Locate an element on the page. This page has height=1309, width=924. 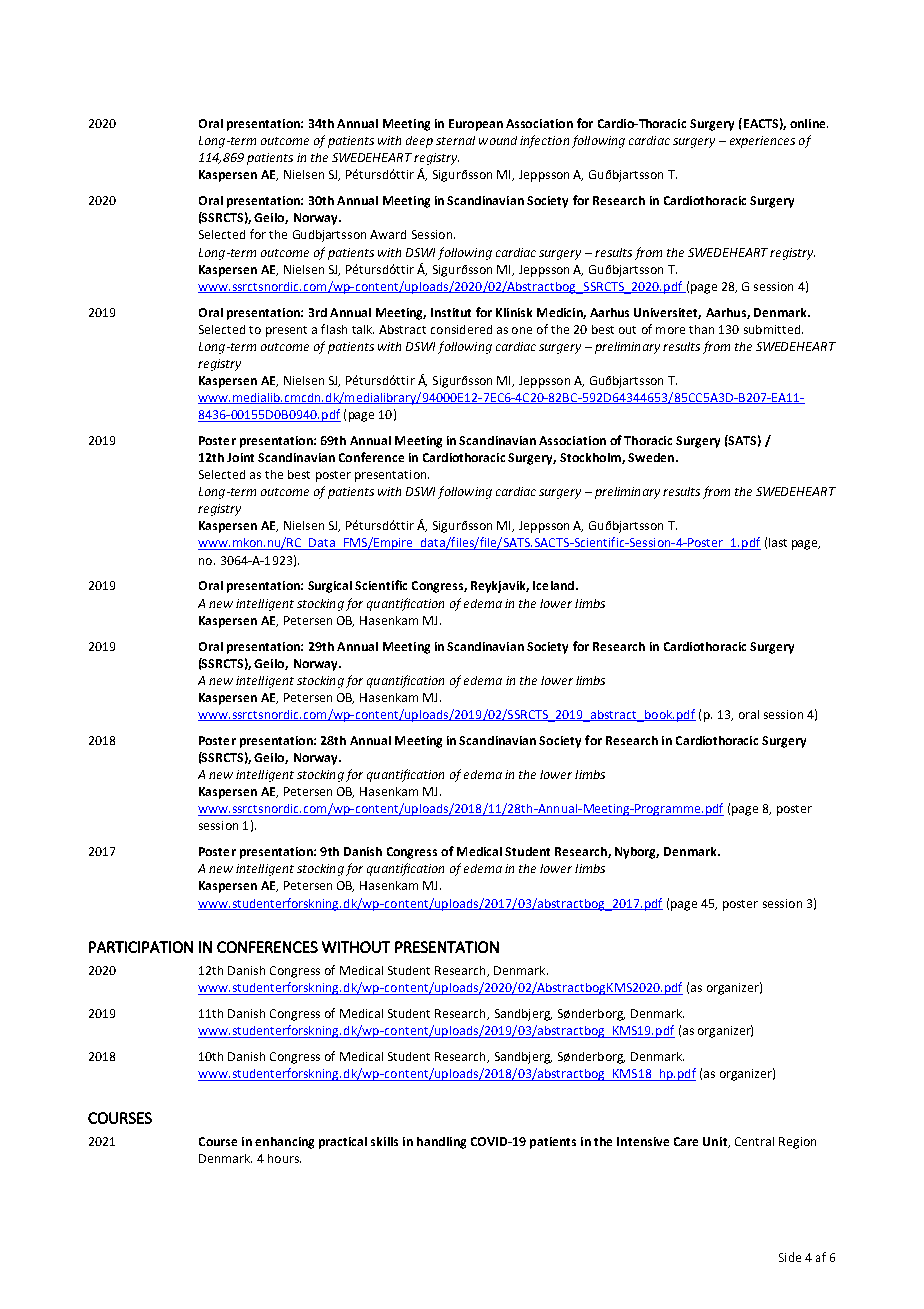
Central is located at coordinates (754, 1141).
